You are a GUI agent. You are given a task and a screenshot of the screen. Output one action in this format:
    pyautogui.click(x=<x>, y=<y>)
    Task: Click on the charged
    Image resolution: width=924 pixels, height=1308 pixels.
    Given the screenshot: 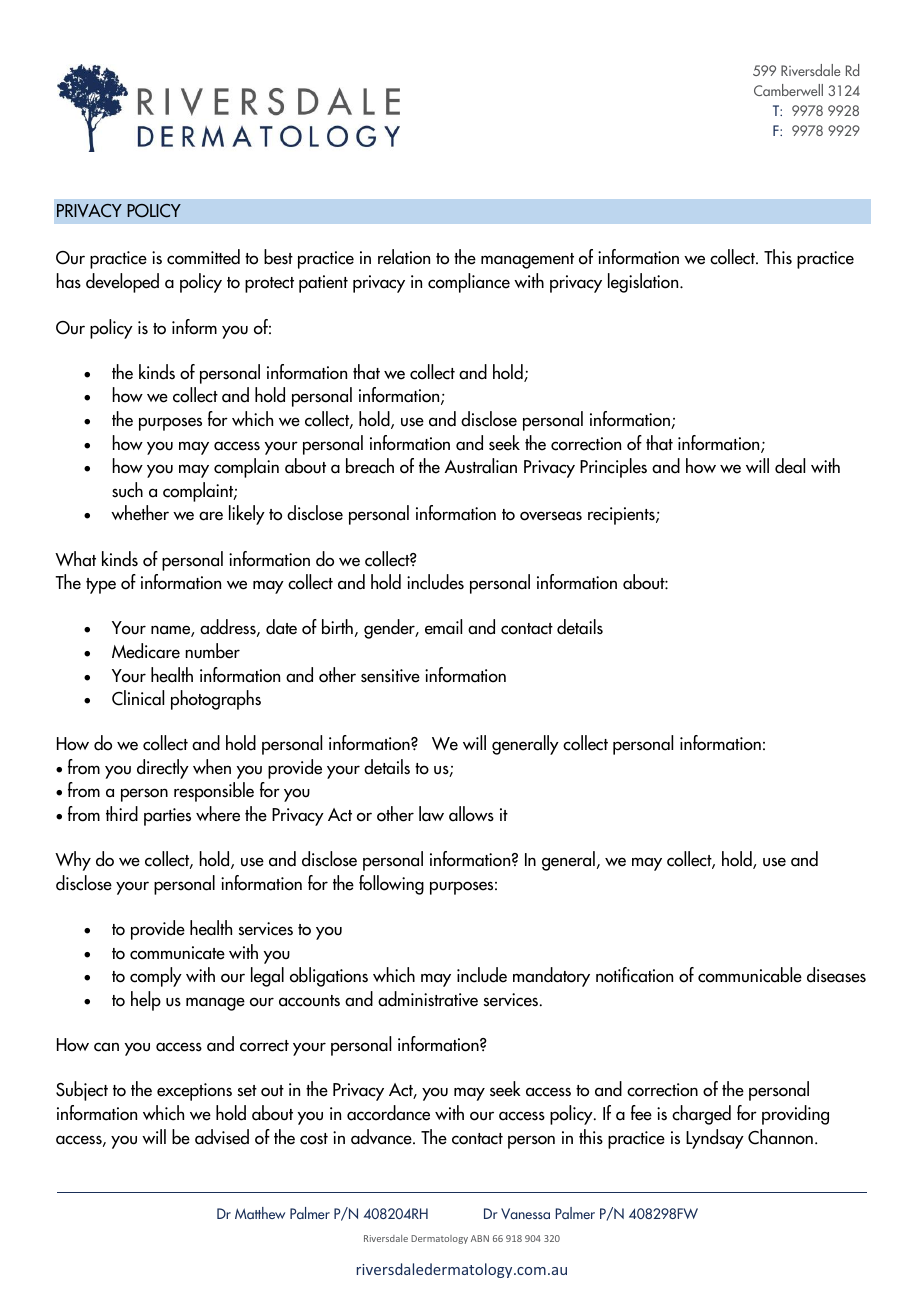 What is the action you would take?
    pyautogui.click(x=701, y=1115)
